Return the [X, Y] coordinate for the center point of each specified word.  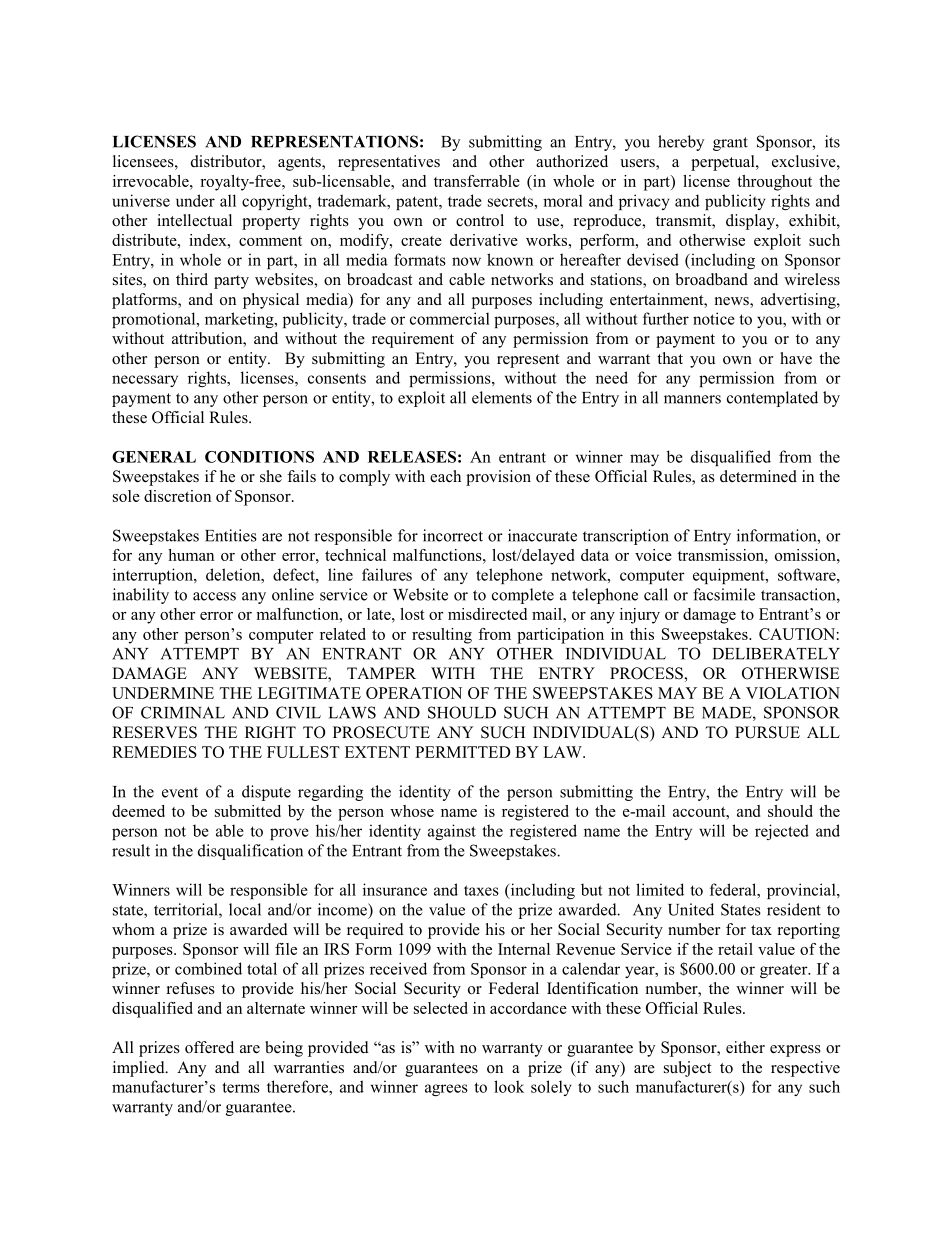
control [480, 220]
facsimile [724, 594]
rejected [782, 832]
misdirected [487, 614]
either [745, 1047]
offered [209, 1047]
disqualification [250, 852]
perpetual [724, 163]
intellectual [194, 220]
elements [502, 397]
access [214, 596]
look [509, 1086]
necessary [145, 381]
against [452, 832]
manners [692, 399]
